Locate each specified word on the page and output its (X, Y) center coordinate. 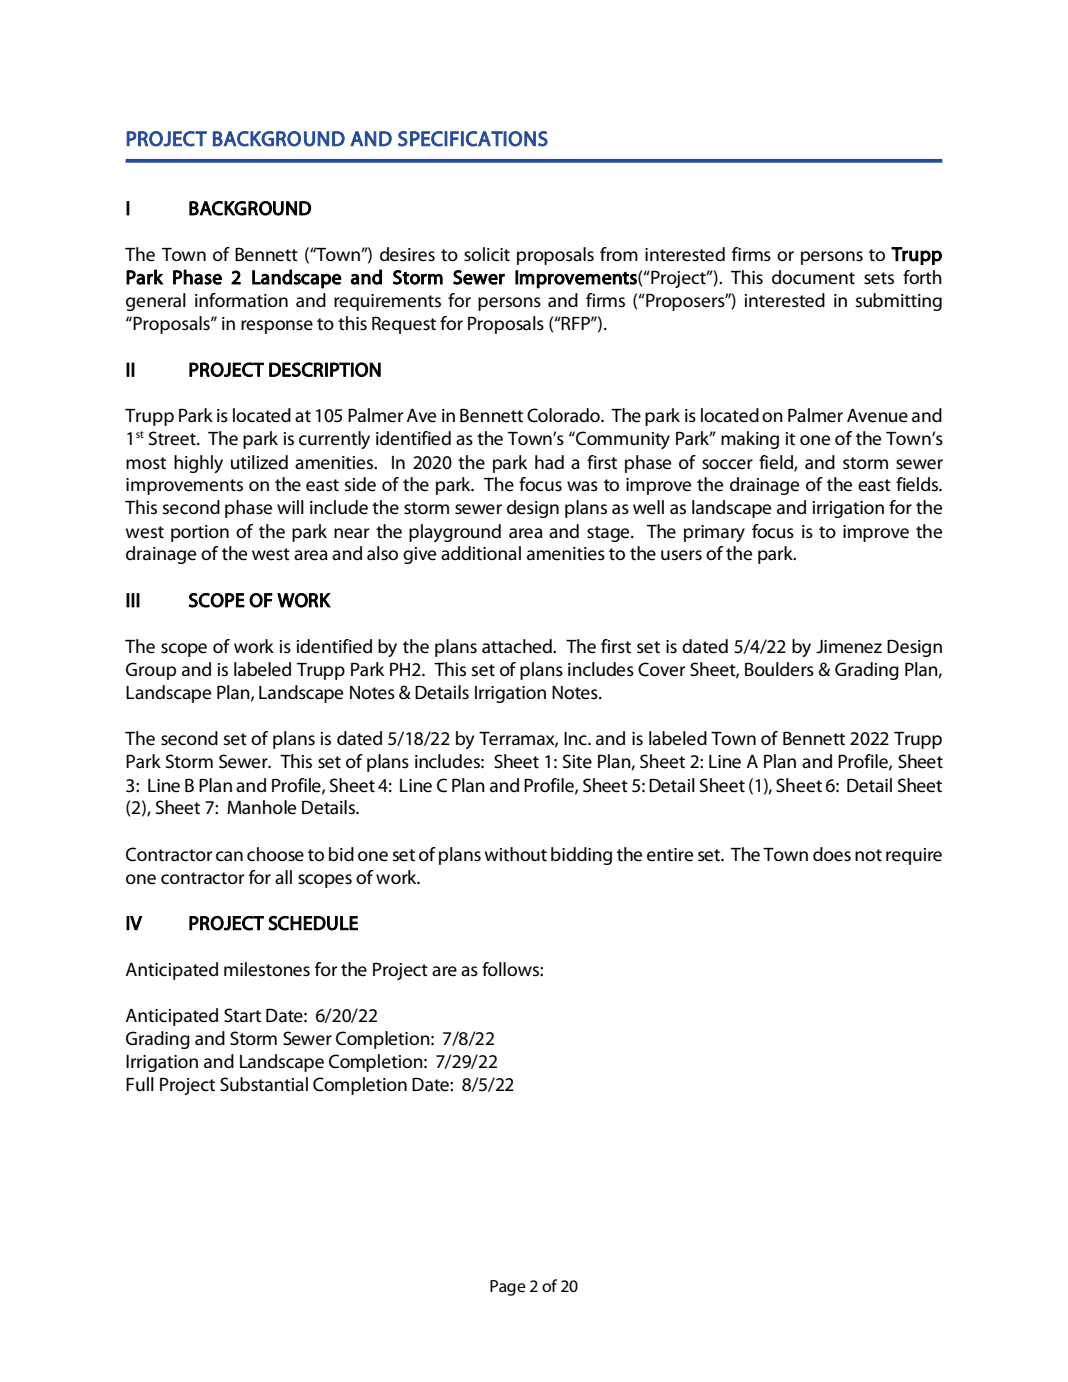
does (832, 854)
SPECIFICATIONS (473, 139)
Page (508, 1288)
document (813, 277)
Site (577, 761)
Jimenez (849, 647)
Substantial (264, 1084)
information (241, 300)
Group (151, 671)
